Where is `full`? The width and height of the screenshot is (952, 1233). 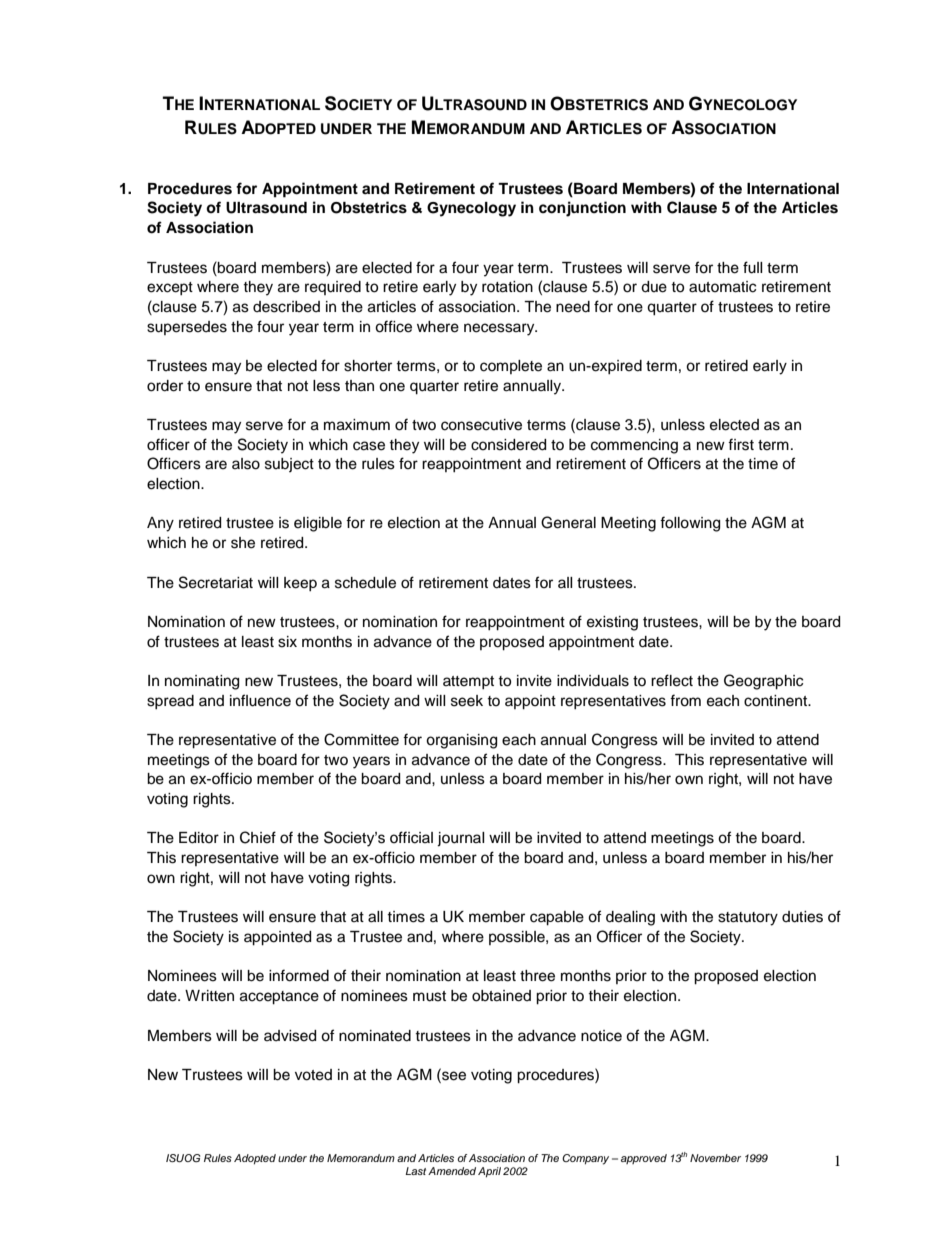 full is located at coordinates (753, 267).
